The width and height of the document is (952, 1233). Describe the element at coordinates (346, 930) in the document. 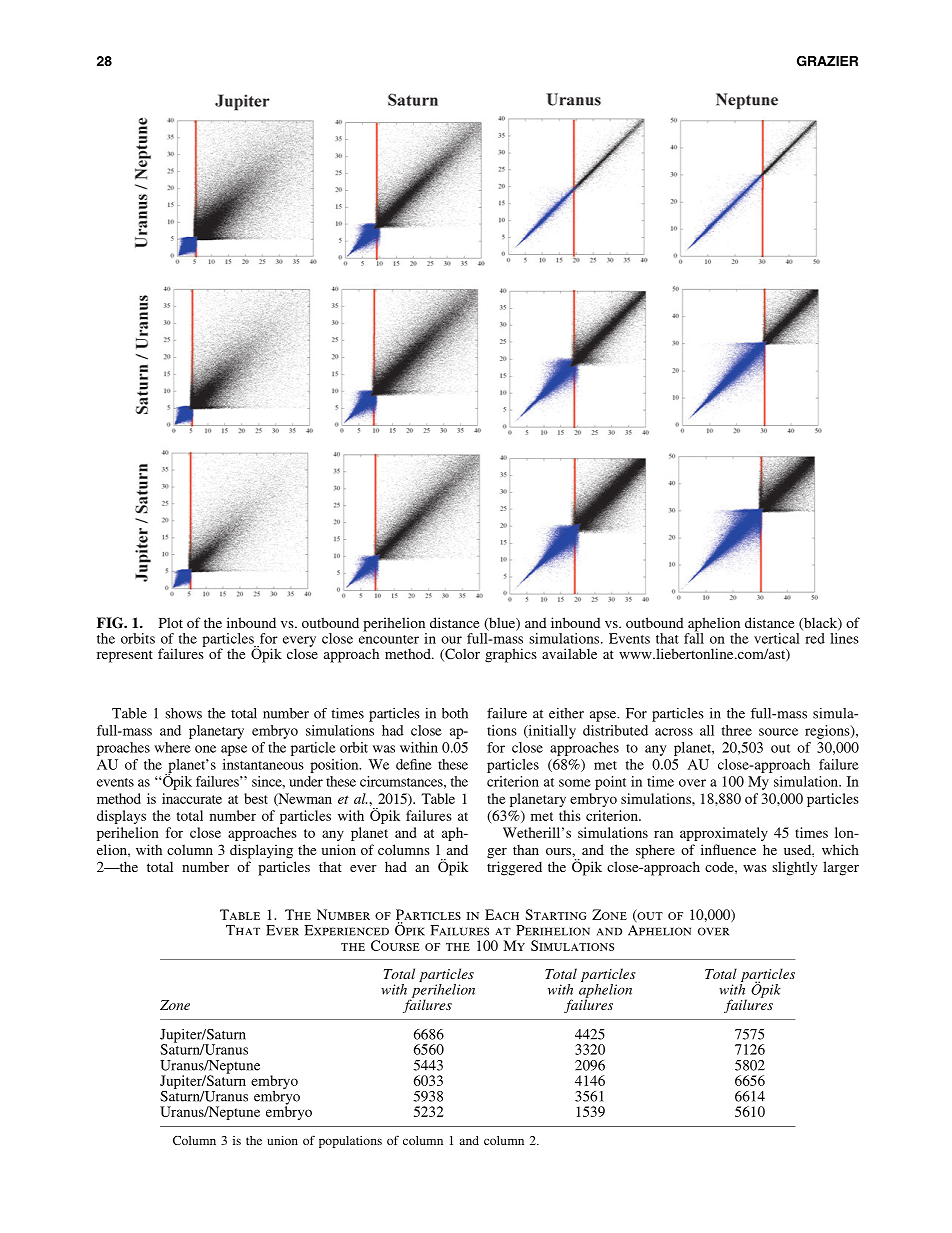

I see `Experienced` at that location.
